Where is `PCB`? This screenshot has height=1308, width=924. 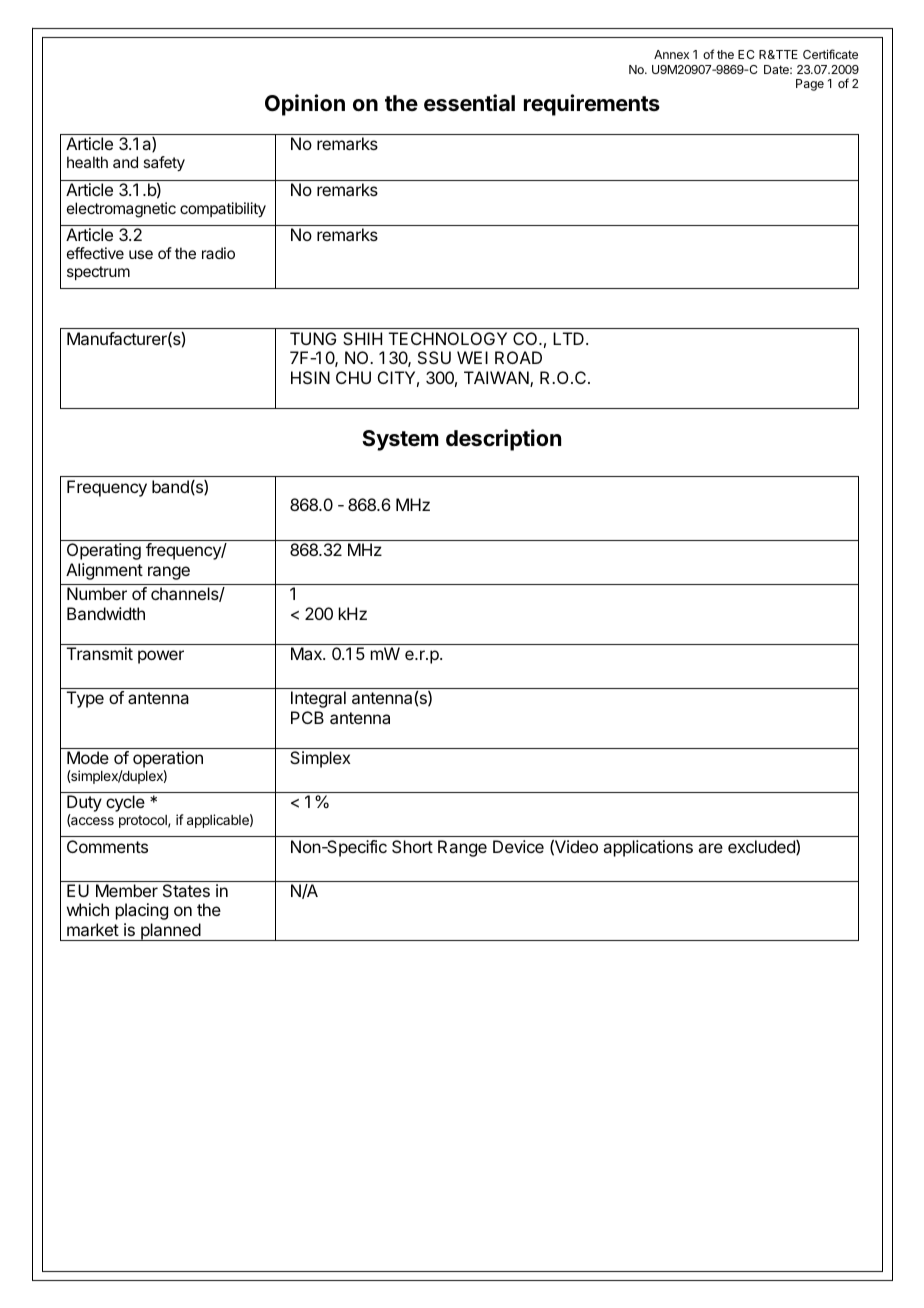 PCB is located at coordinates (307, 717).
